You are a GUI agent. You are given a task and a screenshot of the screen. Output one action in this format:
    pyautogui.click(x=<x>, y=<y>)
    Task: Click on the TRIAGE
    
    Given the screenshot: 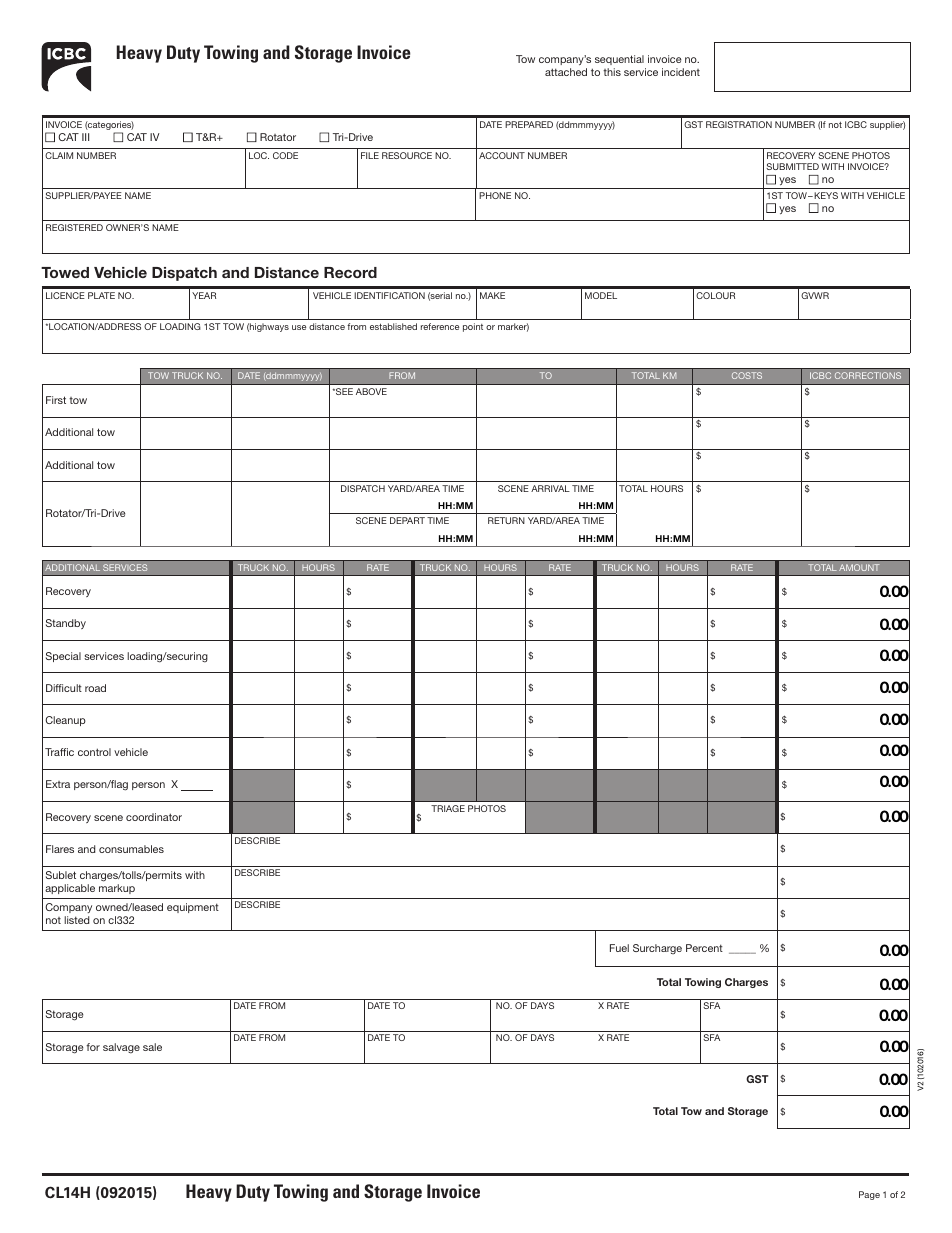 What is the action you would take?
    pyautogui.click(x=448, y=808)
